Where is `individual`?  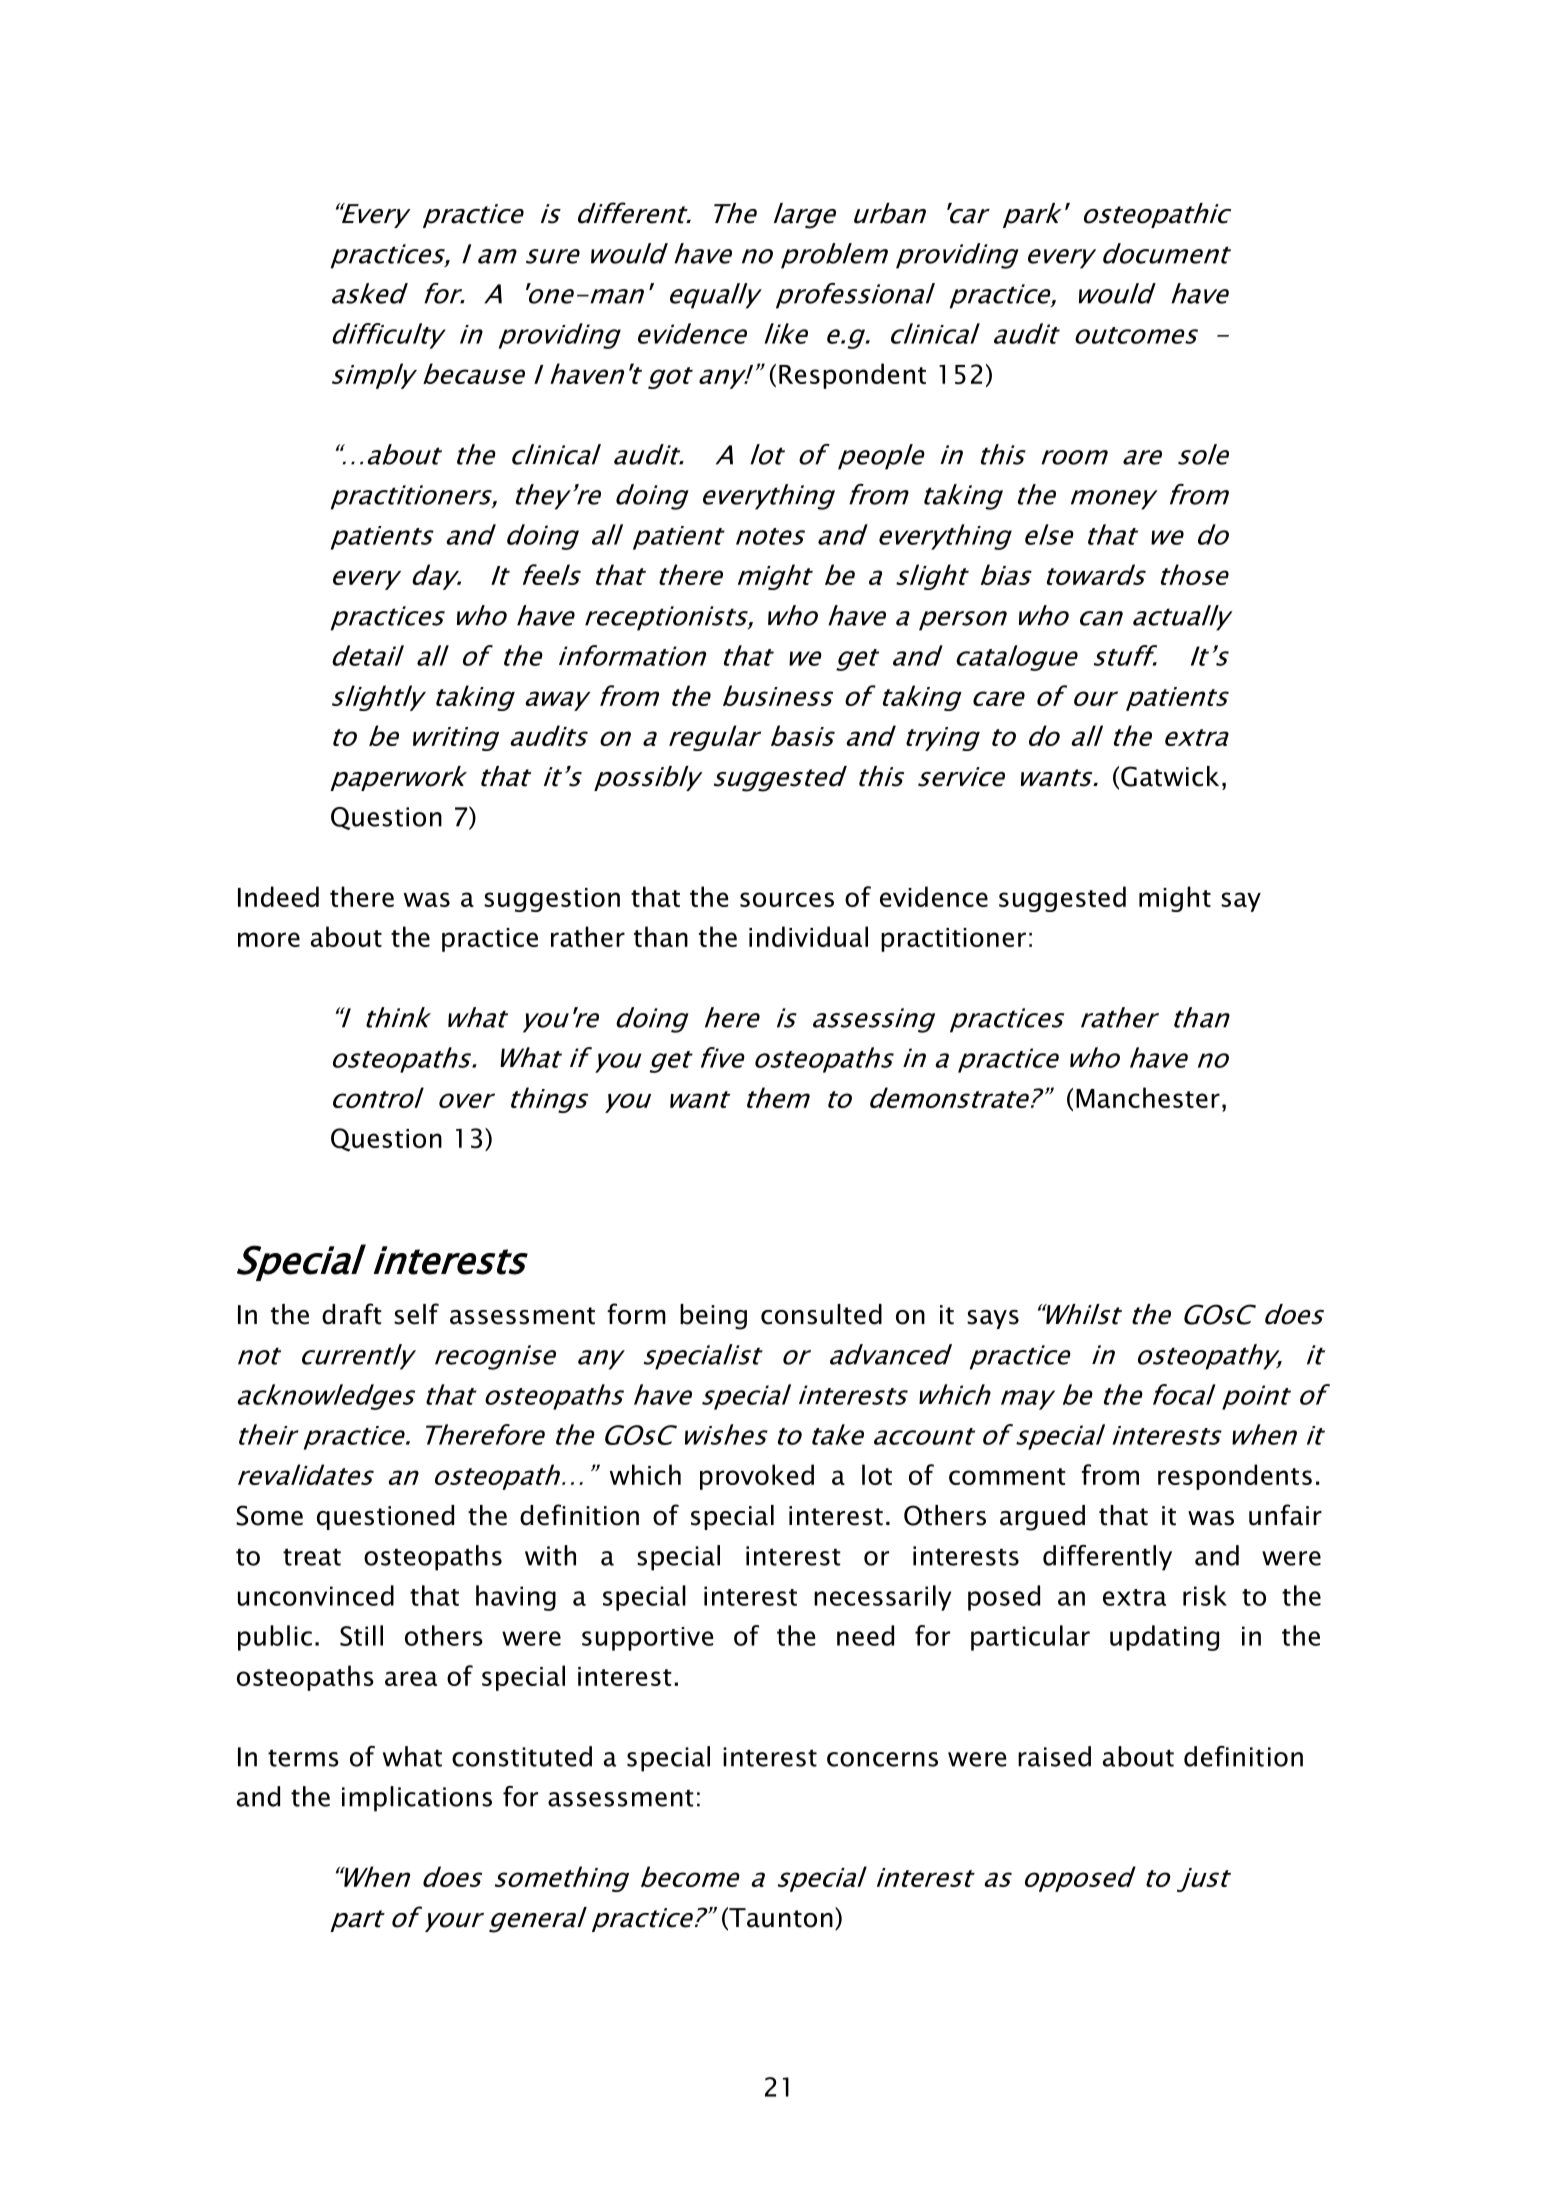 individual is located at coordinates (808, 936).
